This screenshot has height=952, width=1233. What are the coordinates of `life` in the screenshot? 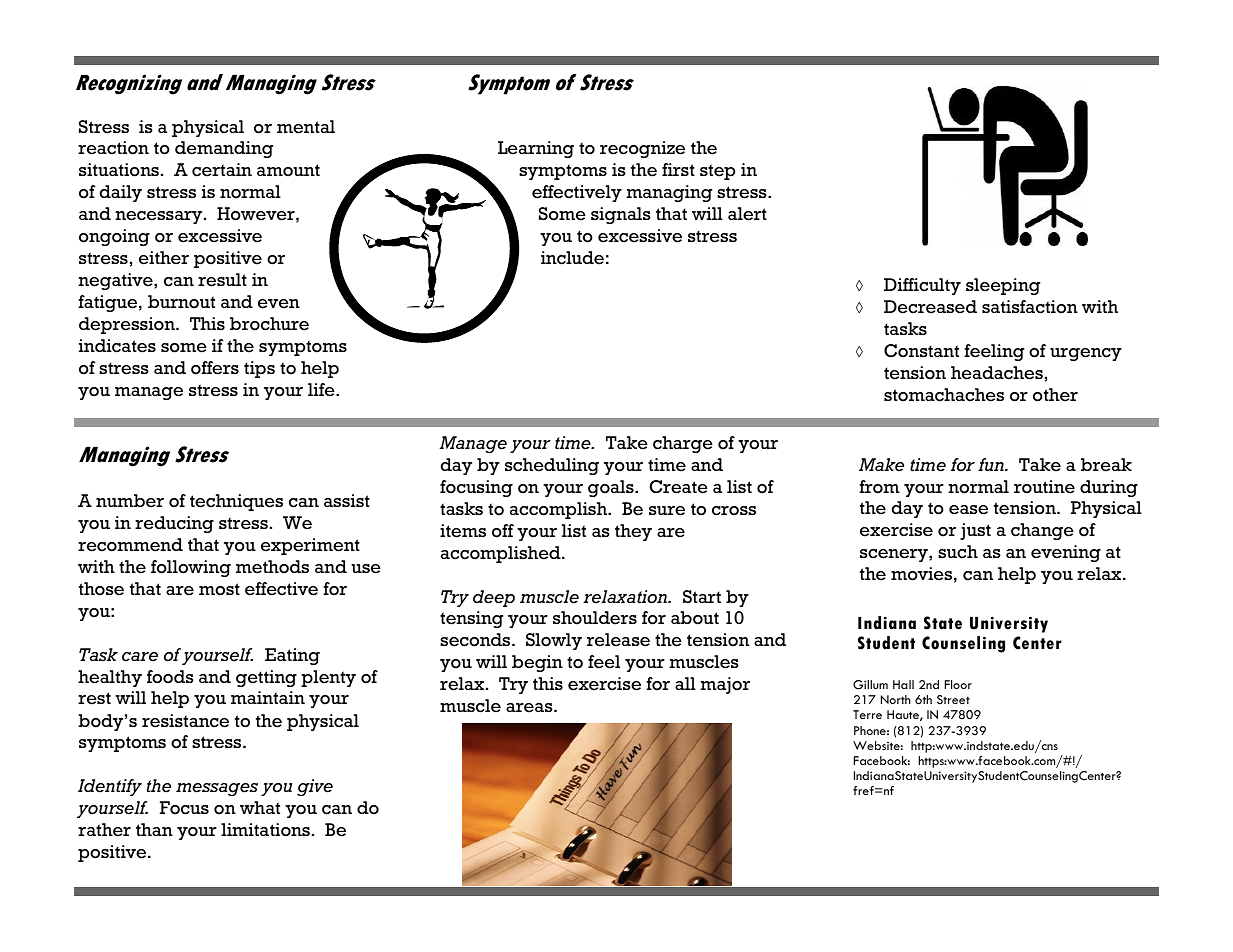 It's located at (322, 390).
